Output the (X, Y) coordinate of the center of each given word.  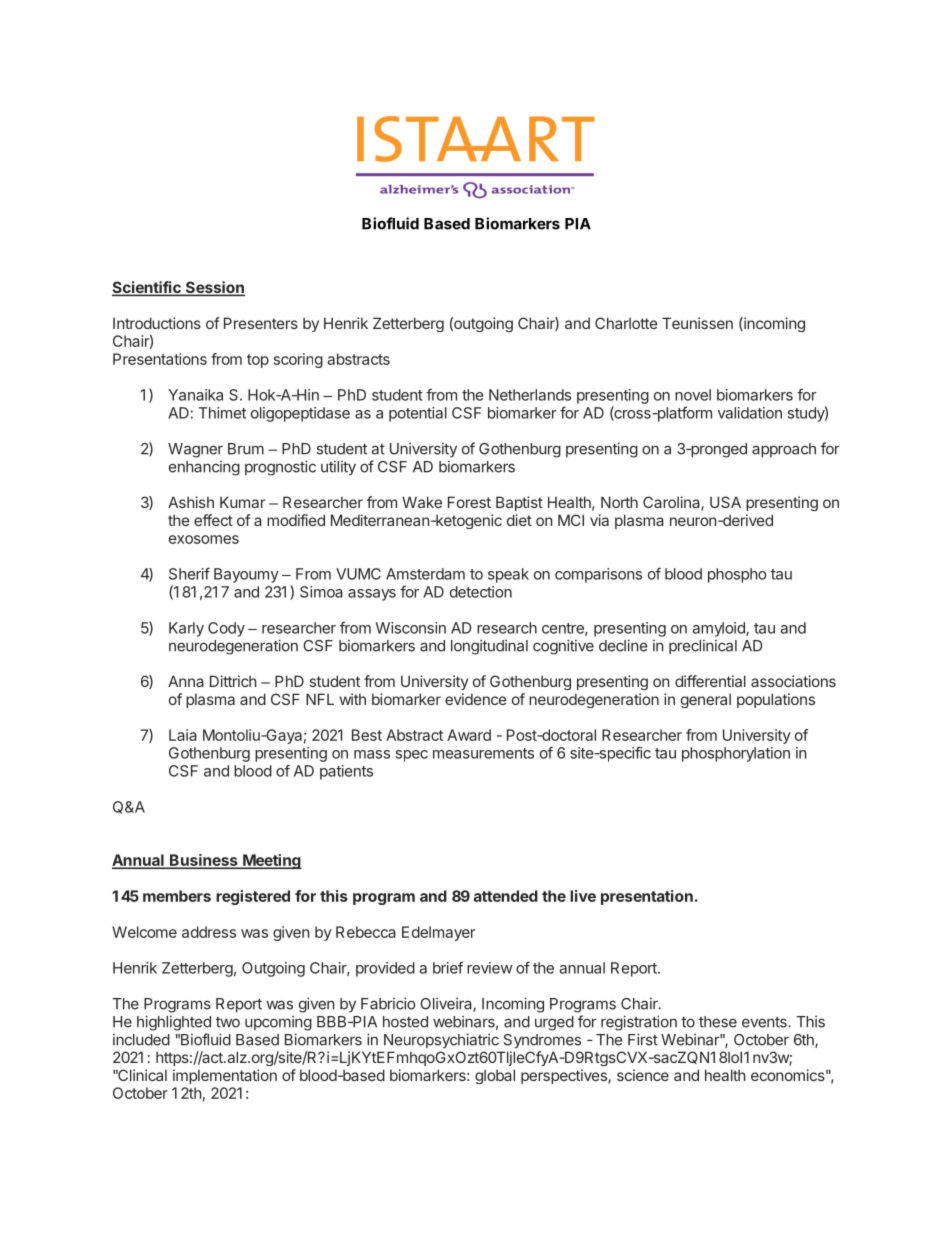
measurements (483, 753)
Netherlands (530, 395)
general (706, 700)
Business (204, 861)
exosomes (204, 539)
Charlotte (626, 323)
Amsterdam (425, 574)
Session (214, 288)
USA (725, 502)
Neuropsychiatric (441, 1041)
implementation (225, 1076)
